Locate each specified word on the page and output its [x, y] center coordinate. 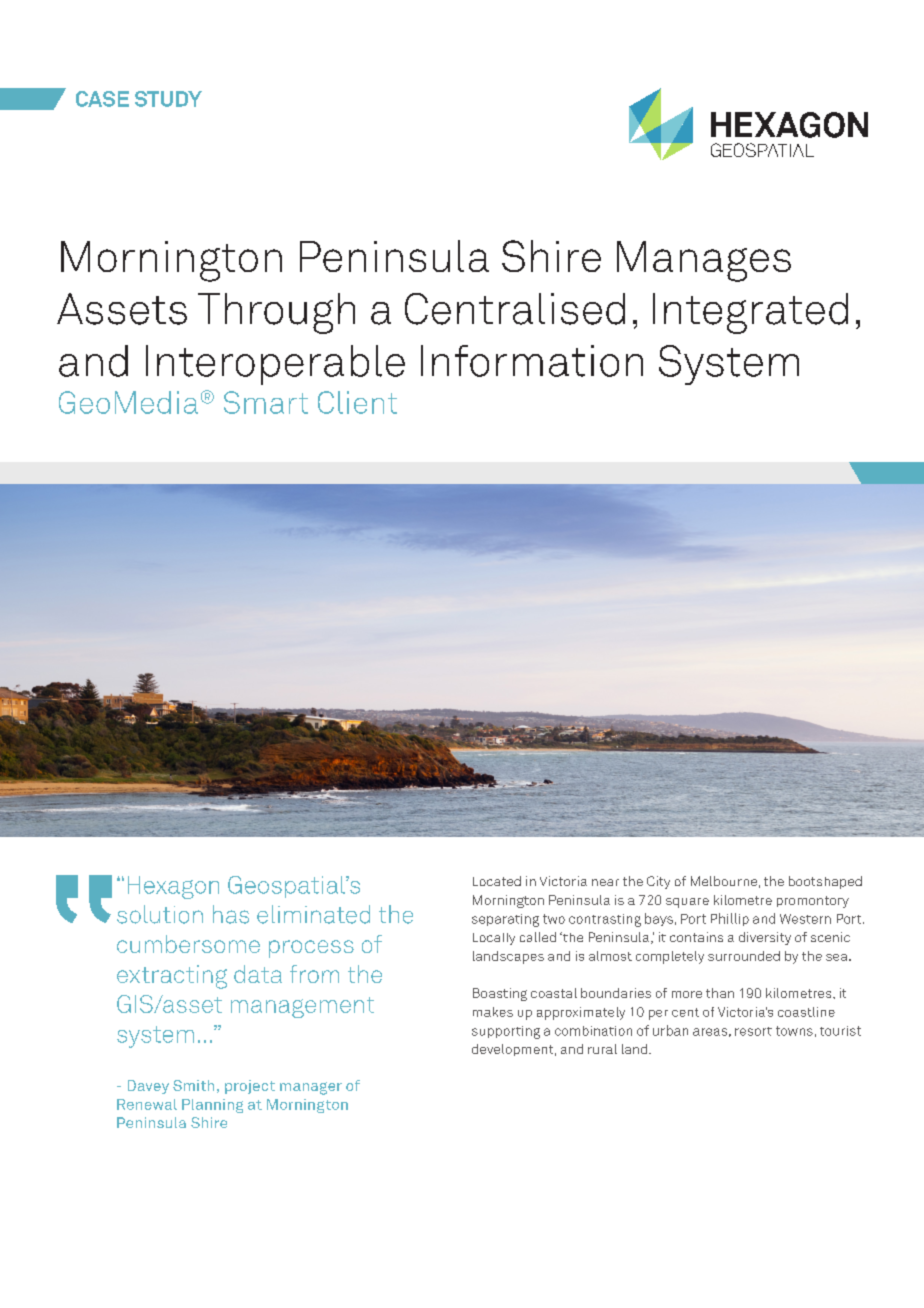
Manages [704, 261]
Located [497, 881]
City [658, 882]
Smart [266, 402]
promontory [813, 902]
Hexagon [173, 887]
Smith [193, 1085]
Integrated [750, 313]
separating [505, 920]
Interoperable [275, 365]
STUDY [168, 99]
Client [357, 402]
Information [532, 361]
